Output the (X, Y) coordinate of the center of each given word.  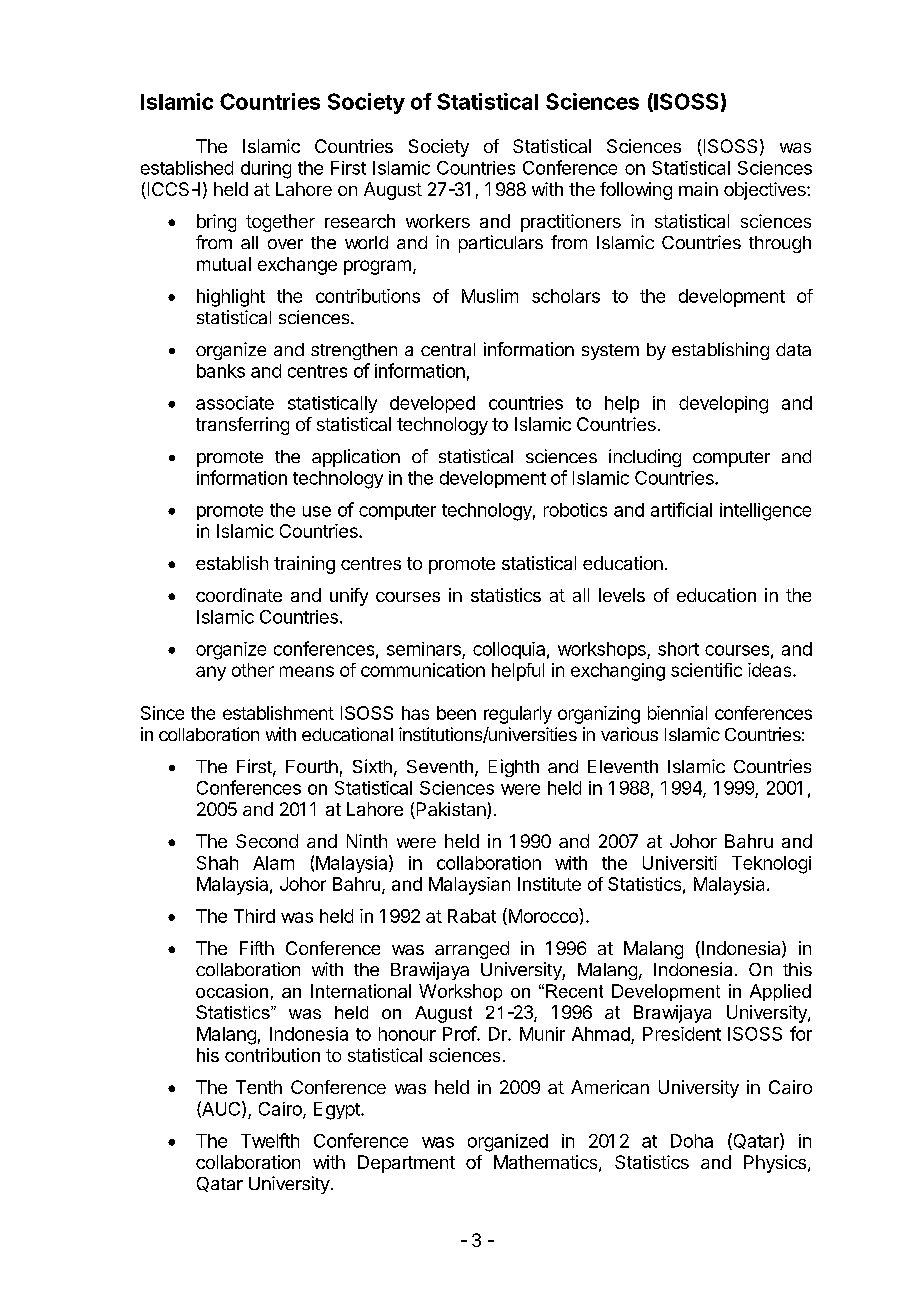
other (253, 670)
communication (423, 670)
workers (438, 221)
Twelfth (270, 1140)
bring (216, 223)
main (698, 189)
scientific (706, 670)
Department (406, 1164)
